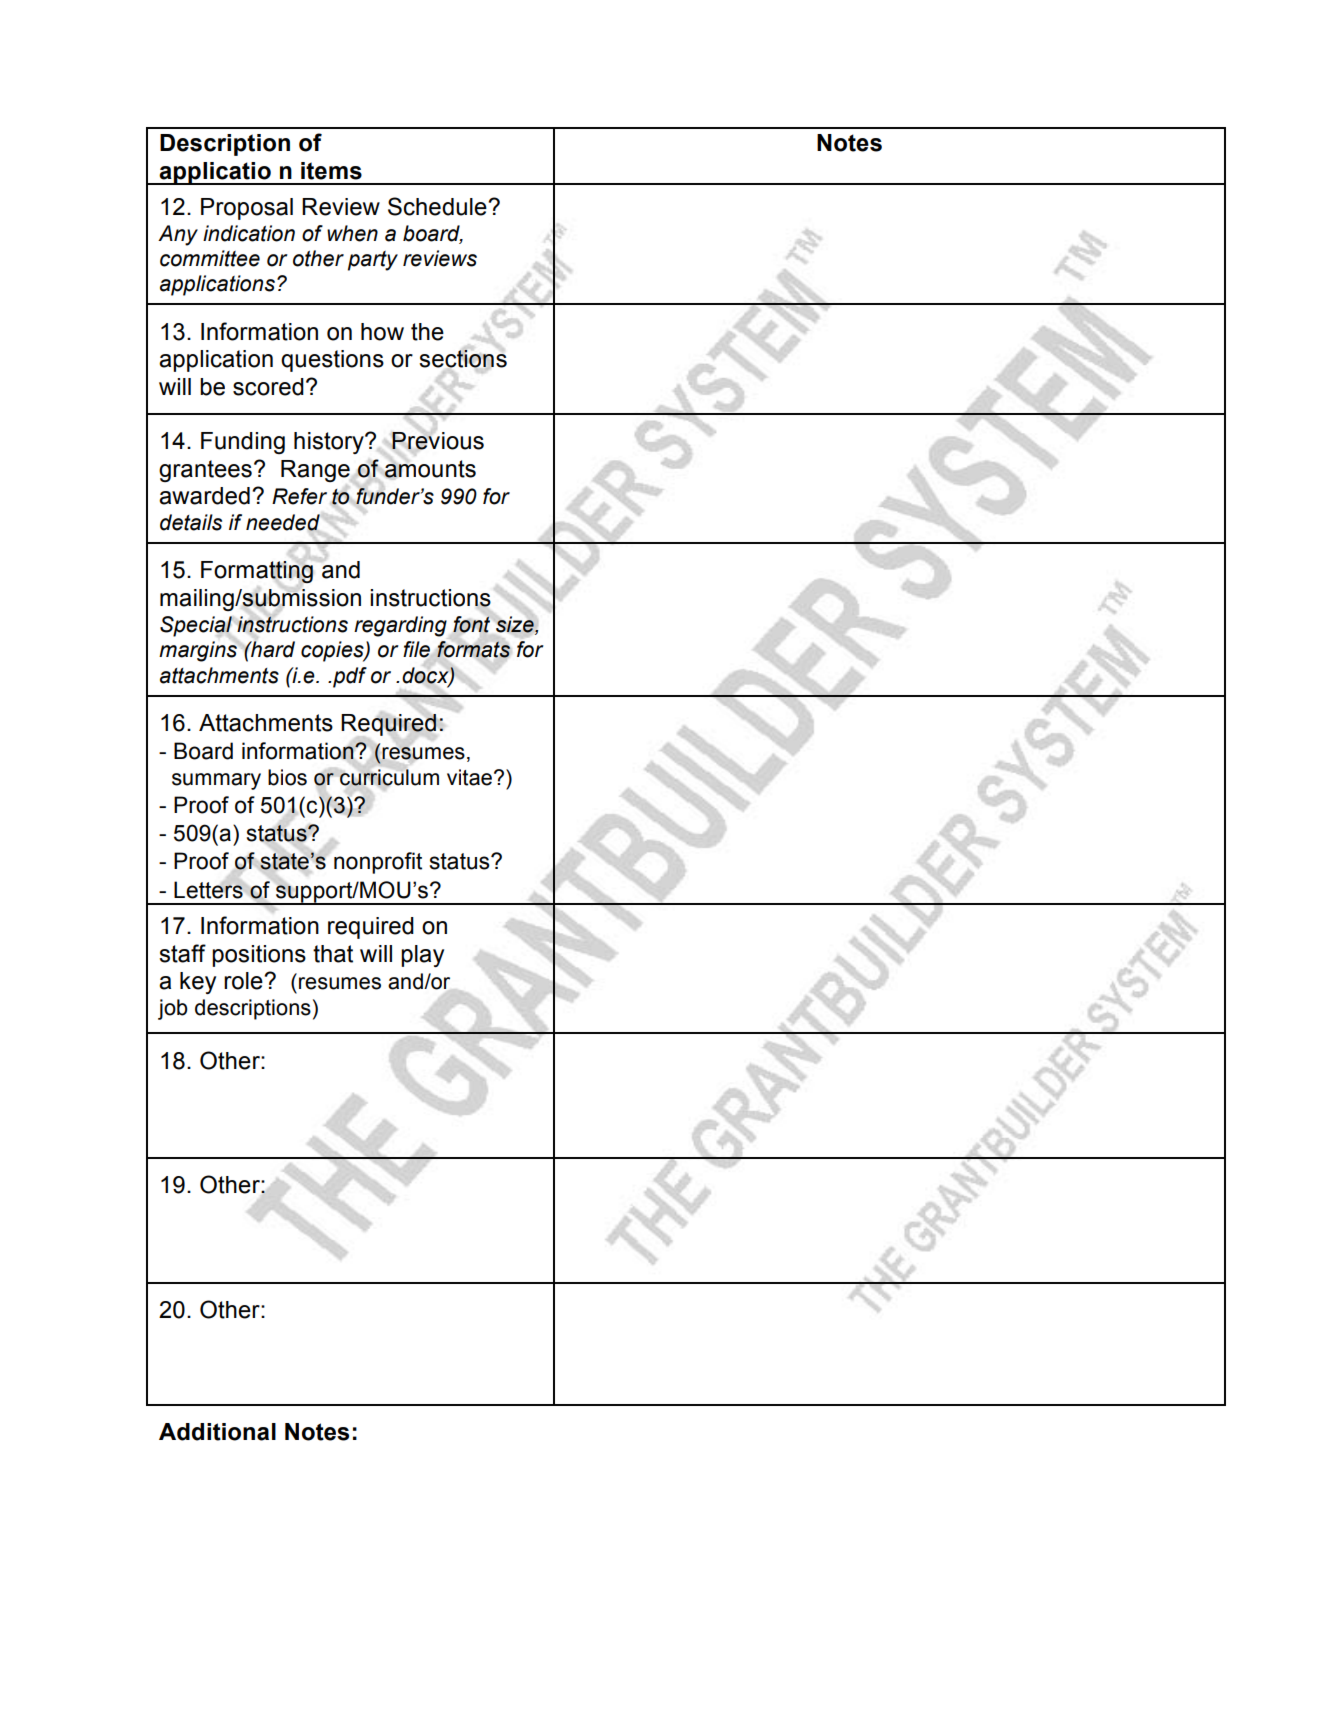  Describe the element at coordinates (389, 777) in the screenshot. I see `curriculum` at that location.
